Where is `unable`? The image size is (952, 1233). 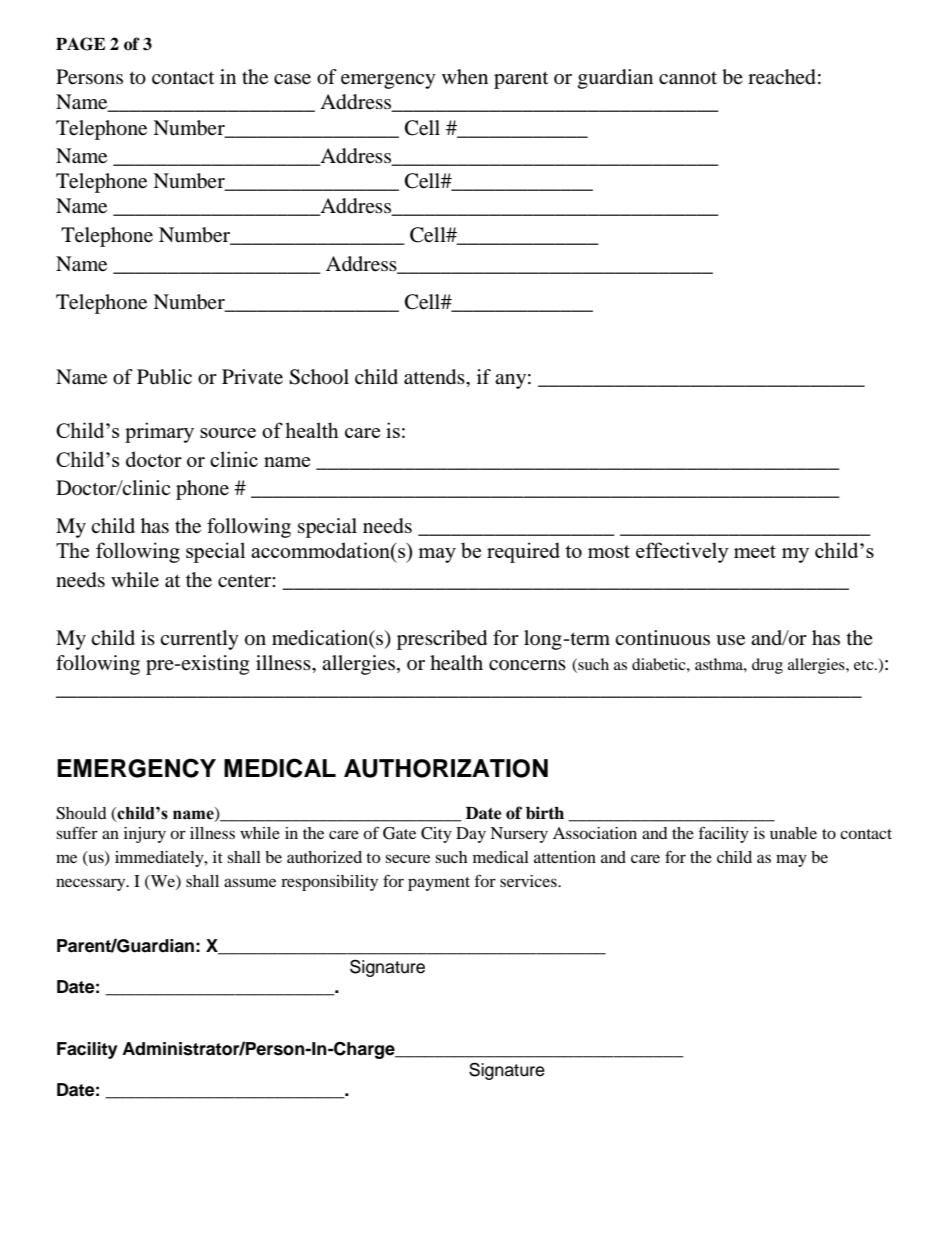
unable is located at coordinates (793, 833).
